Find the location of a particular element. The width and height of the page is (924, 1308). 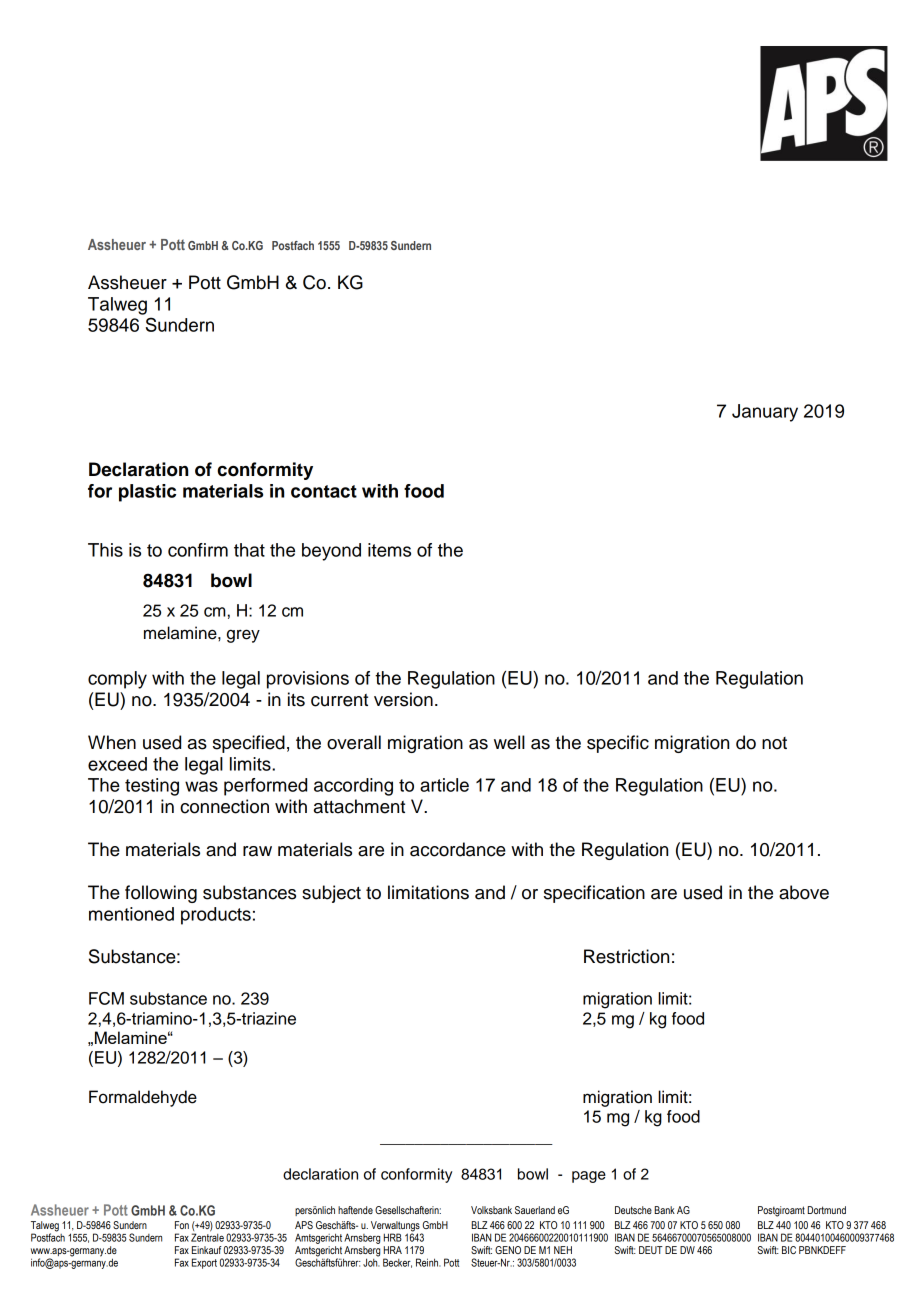

GENO is located at coordinates (508, 1250).
